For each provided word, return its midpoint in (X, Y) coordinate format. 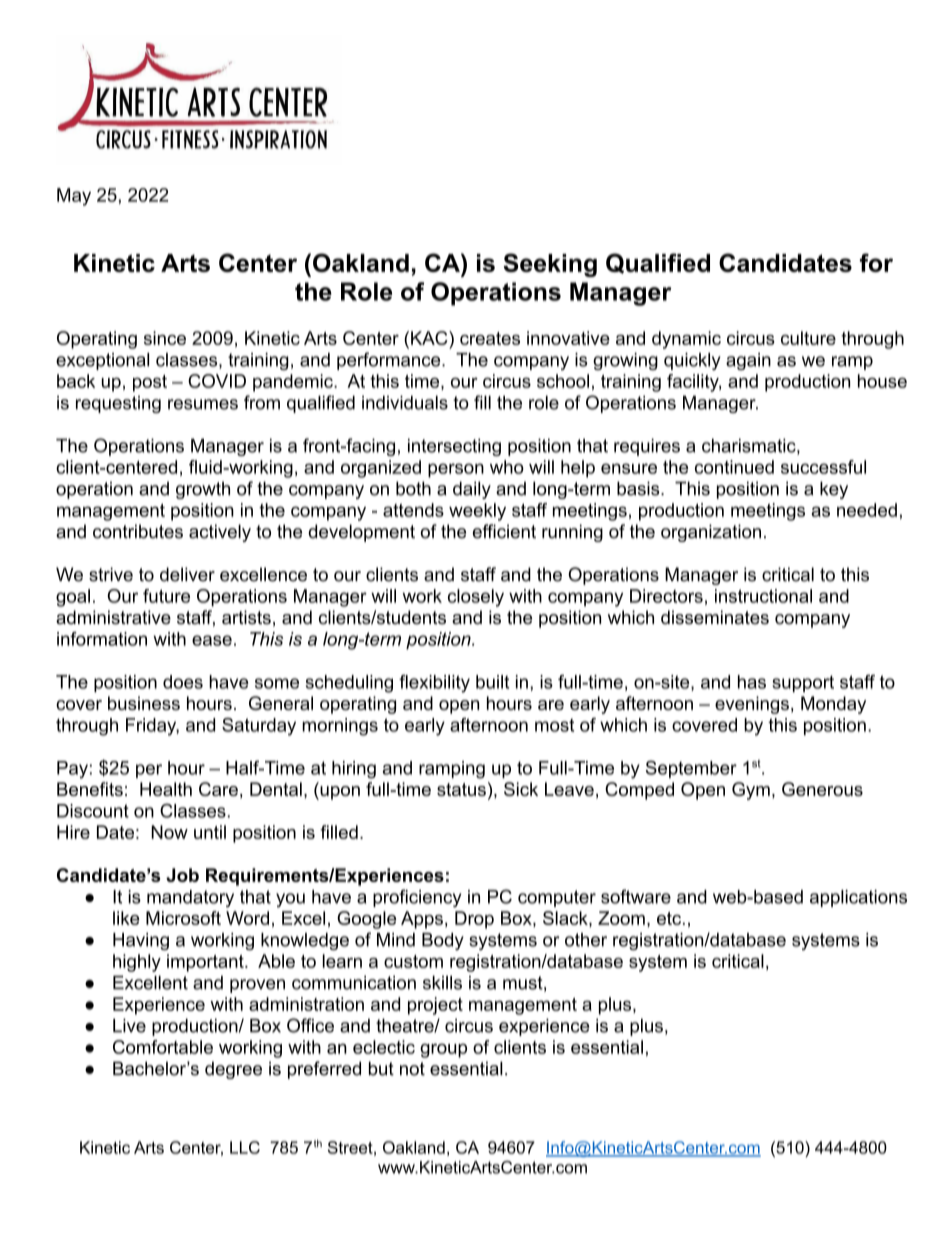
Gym (751, 791)
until (210, 832)
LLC (245, 1147)
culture (808, 338)
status (461, 789)
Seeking (550, 265)
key (834, 490)
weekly (477, 512)
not (412, 1069)
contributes (138, 531)
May (74, 197)
